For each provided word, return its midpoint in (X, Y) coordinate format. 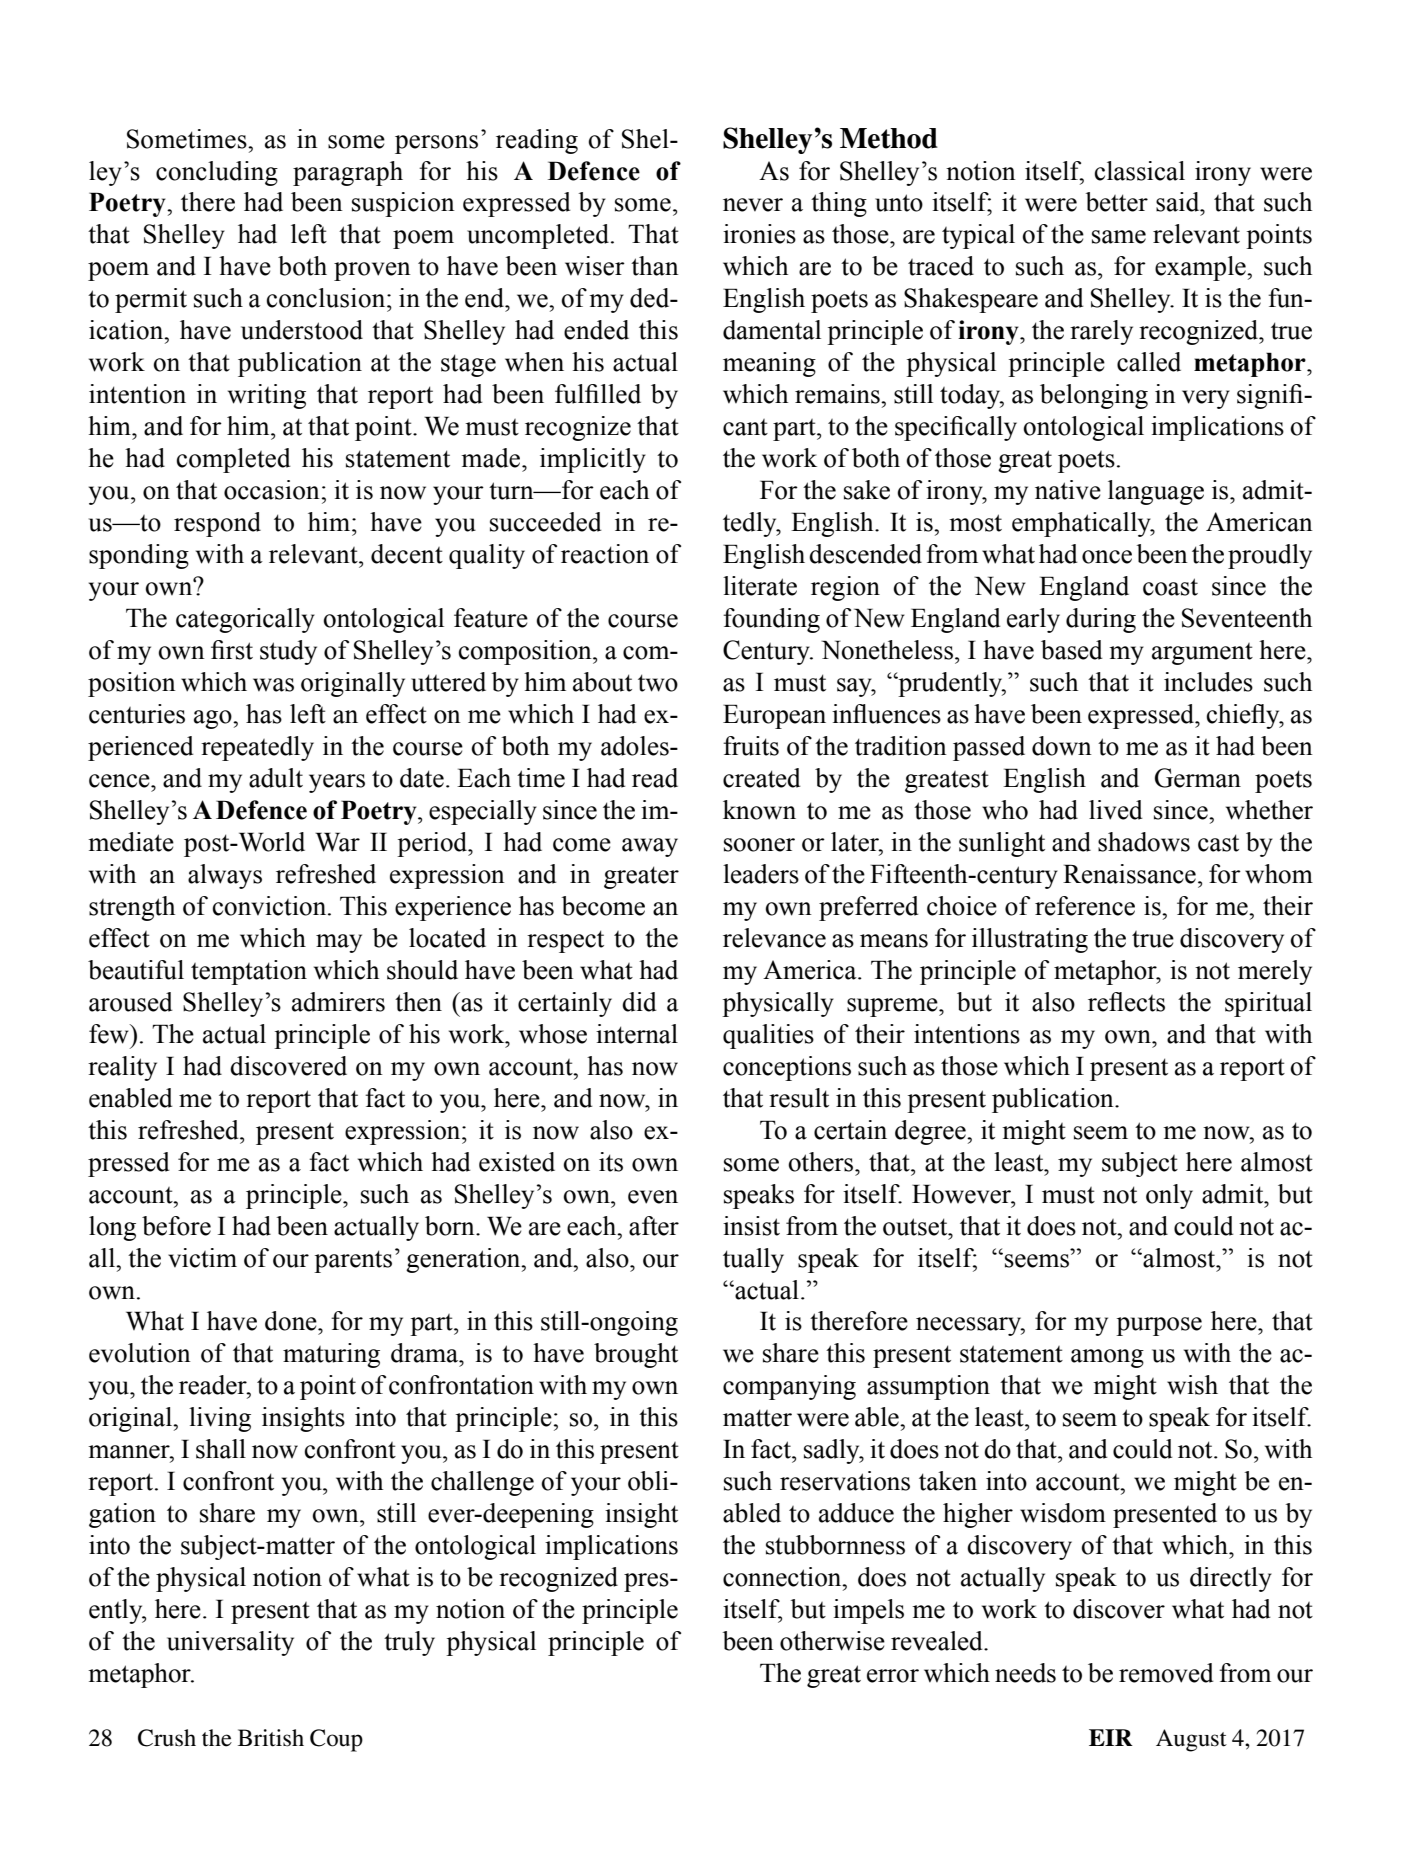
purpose (1159, 1326)
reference (1085, 906)
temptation (249, 972)
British (271, 1738)
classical (1140, 171)
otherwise (832, 1641)
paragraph (348, 173)
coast (1170, 587)
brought (636, 1355)
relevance (774, 938)
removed (1166, 1673)
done (292, 1321)
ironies (759, 234)
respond (217, 524)
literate (760, 586)
